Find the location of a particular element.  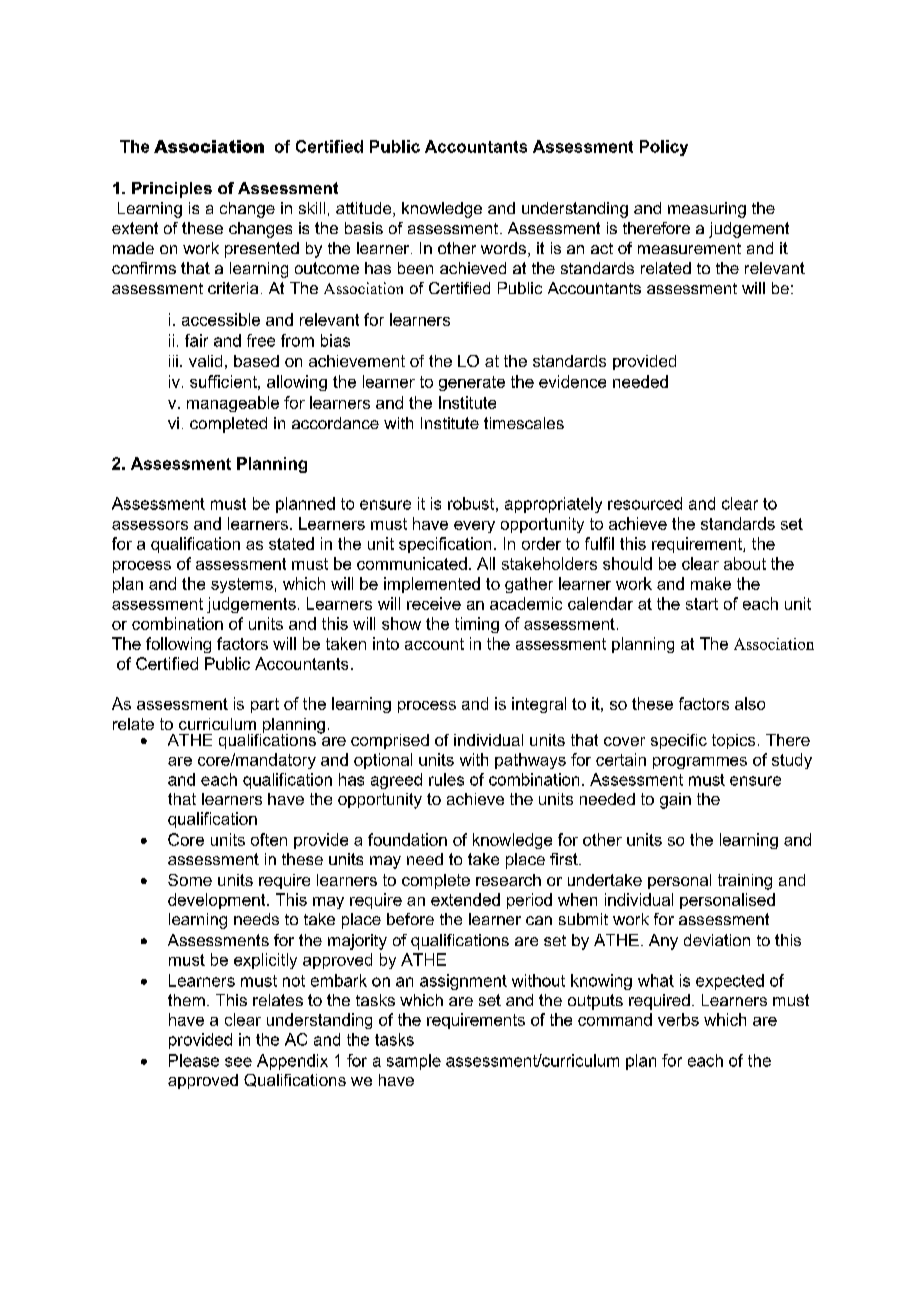

assessors is located at coordinates (150, 525).
